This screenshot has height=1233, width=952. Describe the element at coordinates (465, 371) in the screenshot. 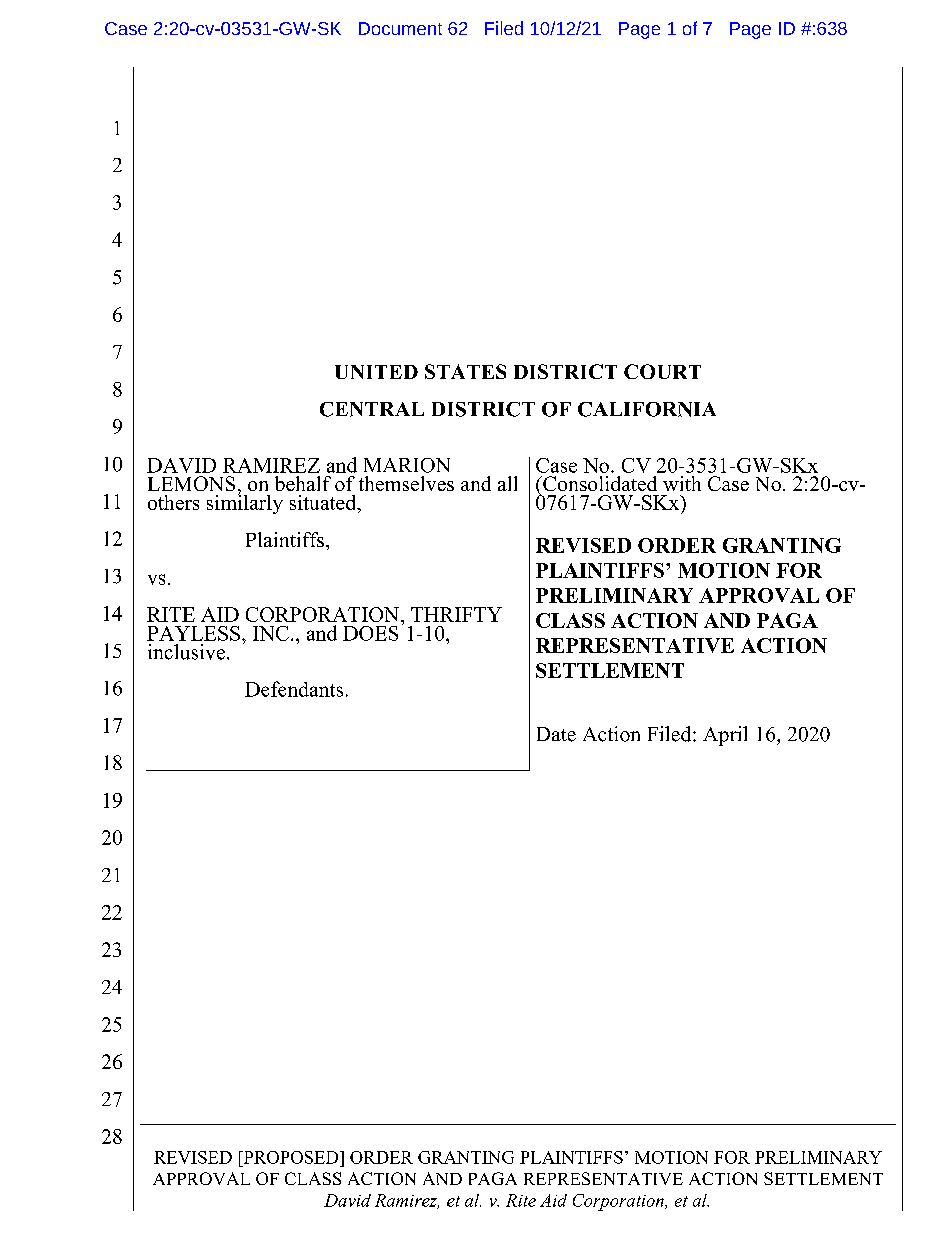

I see `STATES` at that location.
